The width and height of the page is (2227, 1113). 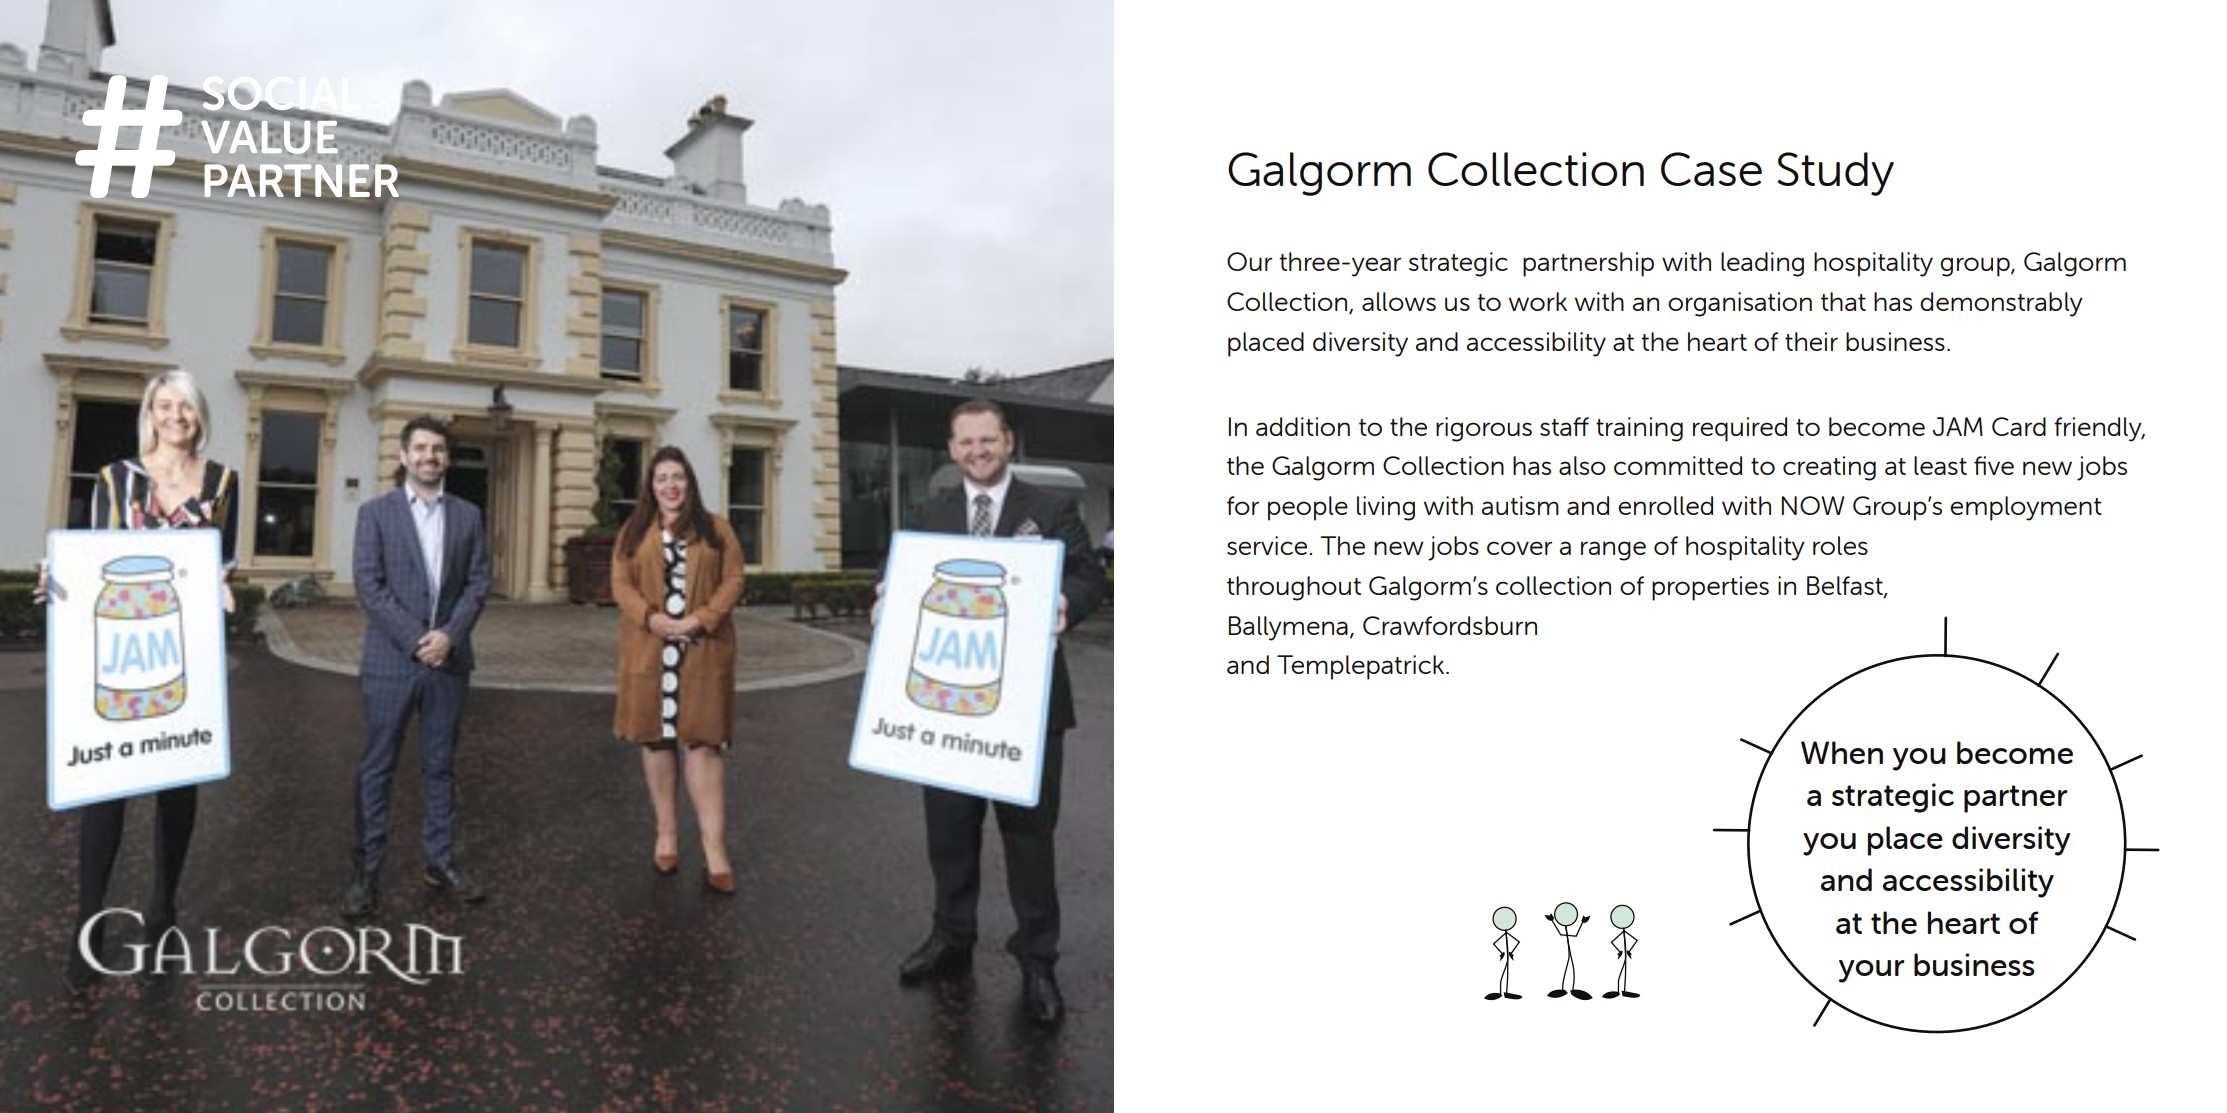 What do you see at coordinates (1872, 971) in the page?
I see `your` at bounding box center [1872, 971].
